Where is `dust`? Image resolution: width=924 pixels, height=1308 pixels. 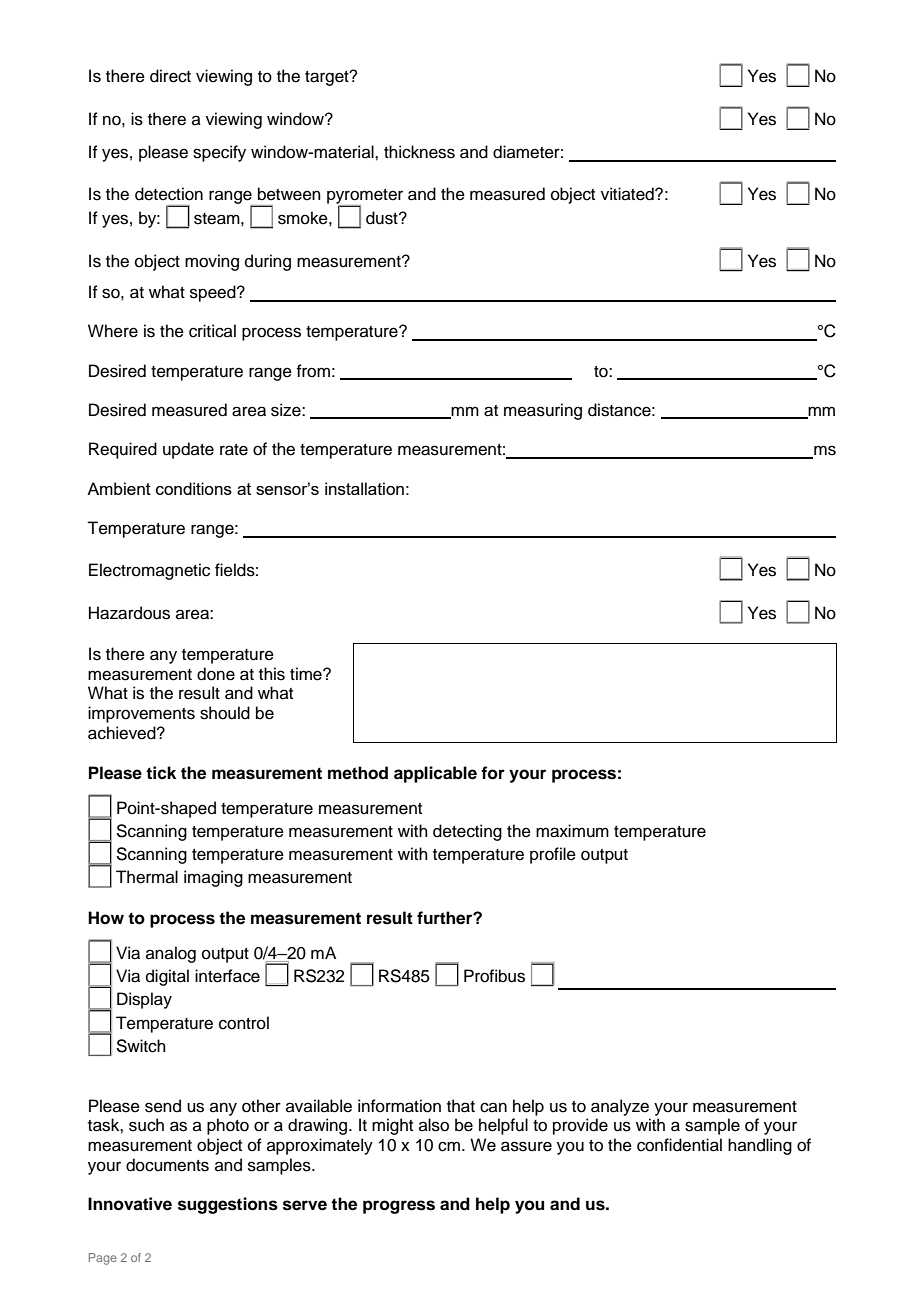
dust is located at coordinates (383, 218).
